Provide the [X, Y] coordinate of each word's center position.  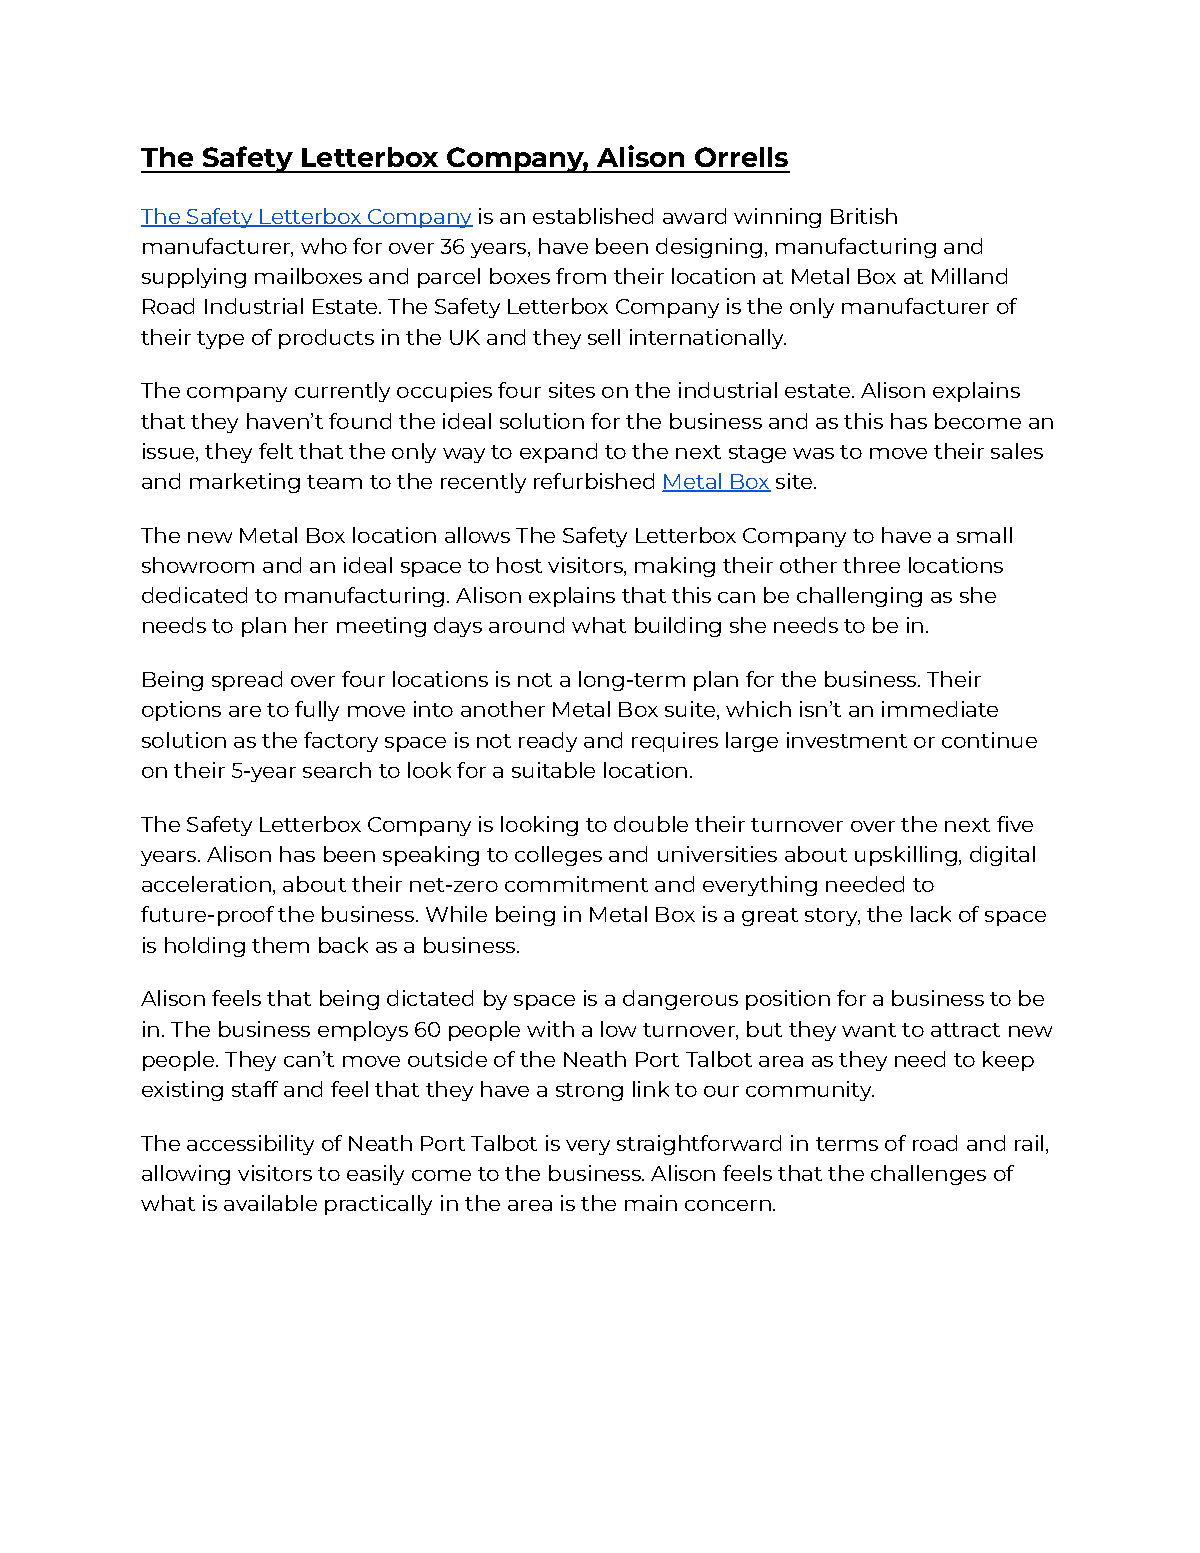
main [651, 1203]
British [864, 216]
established [593, 216]
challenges [928, 1175]
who [324, 246]
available [270, 1203]
